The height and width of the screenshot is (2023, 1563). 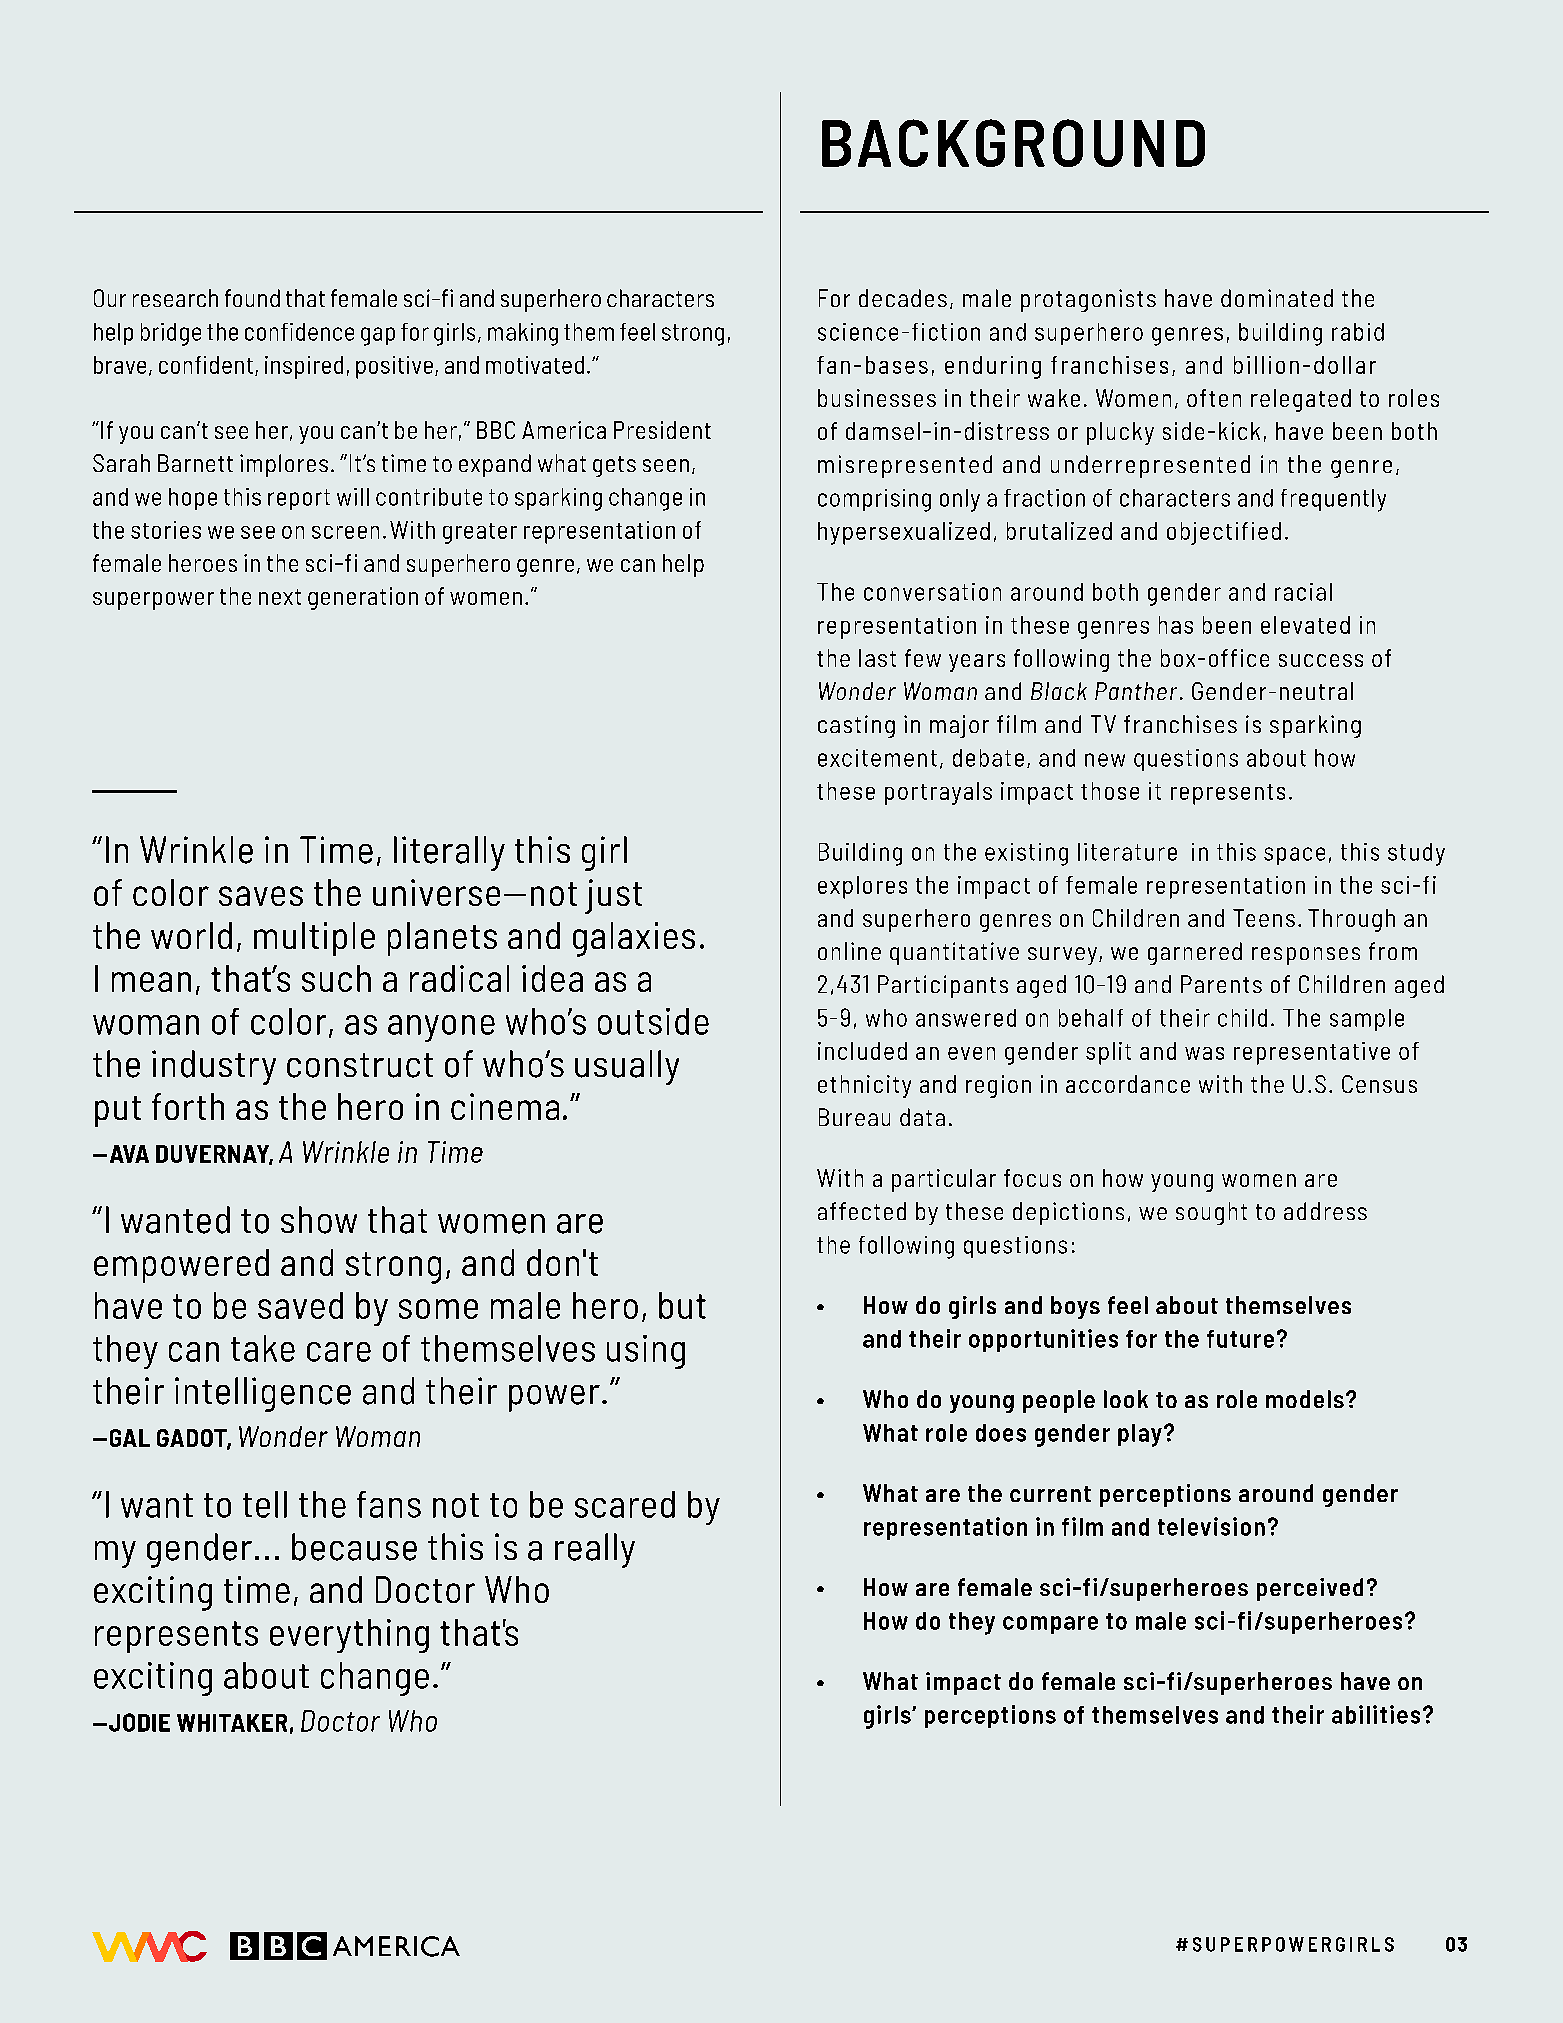 What do you see at coordinates (1277, 298) in the screenshot?
I see `dominated` at bounding box center [1277, 298].
